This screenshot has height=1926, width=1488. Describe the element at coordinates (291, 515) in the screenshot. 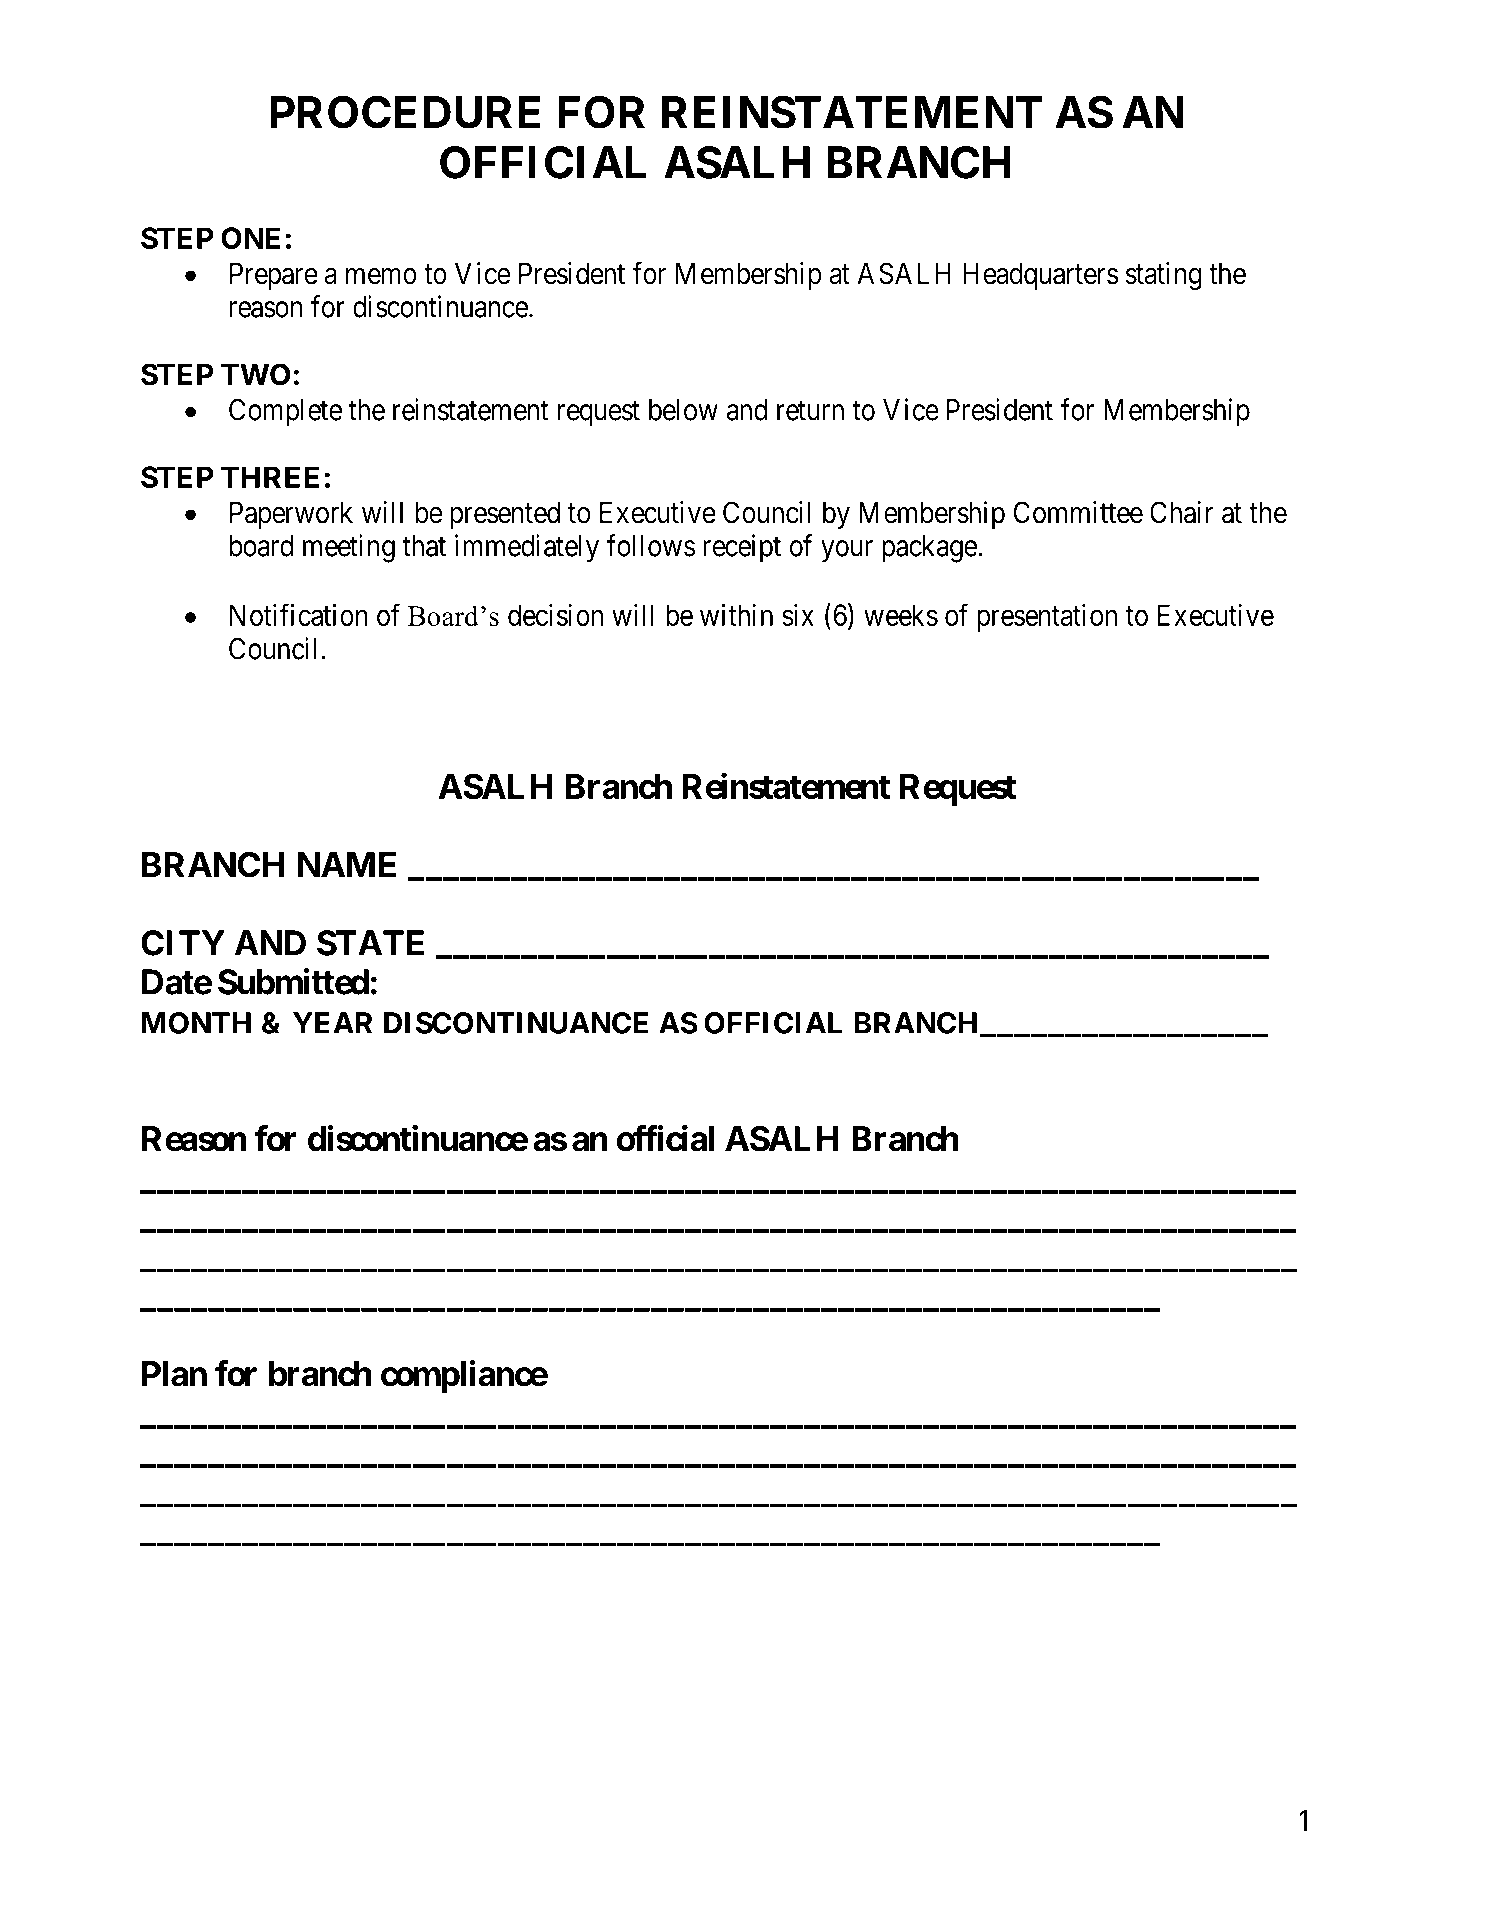

I see `Paperwork` at that location.
